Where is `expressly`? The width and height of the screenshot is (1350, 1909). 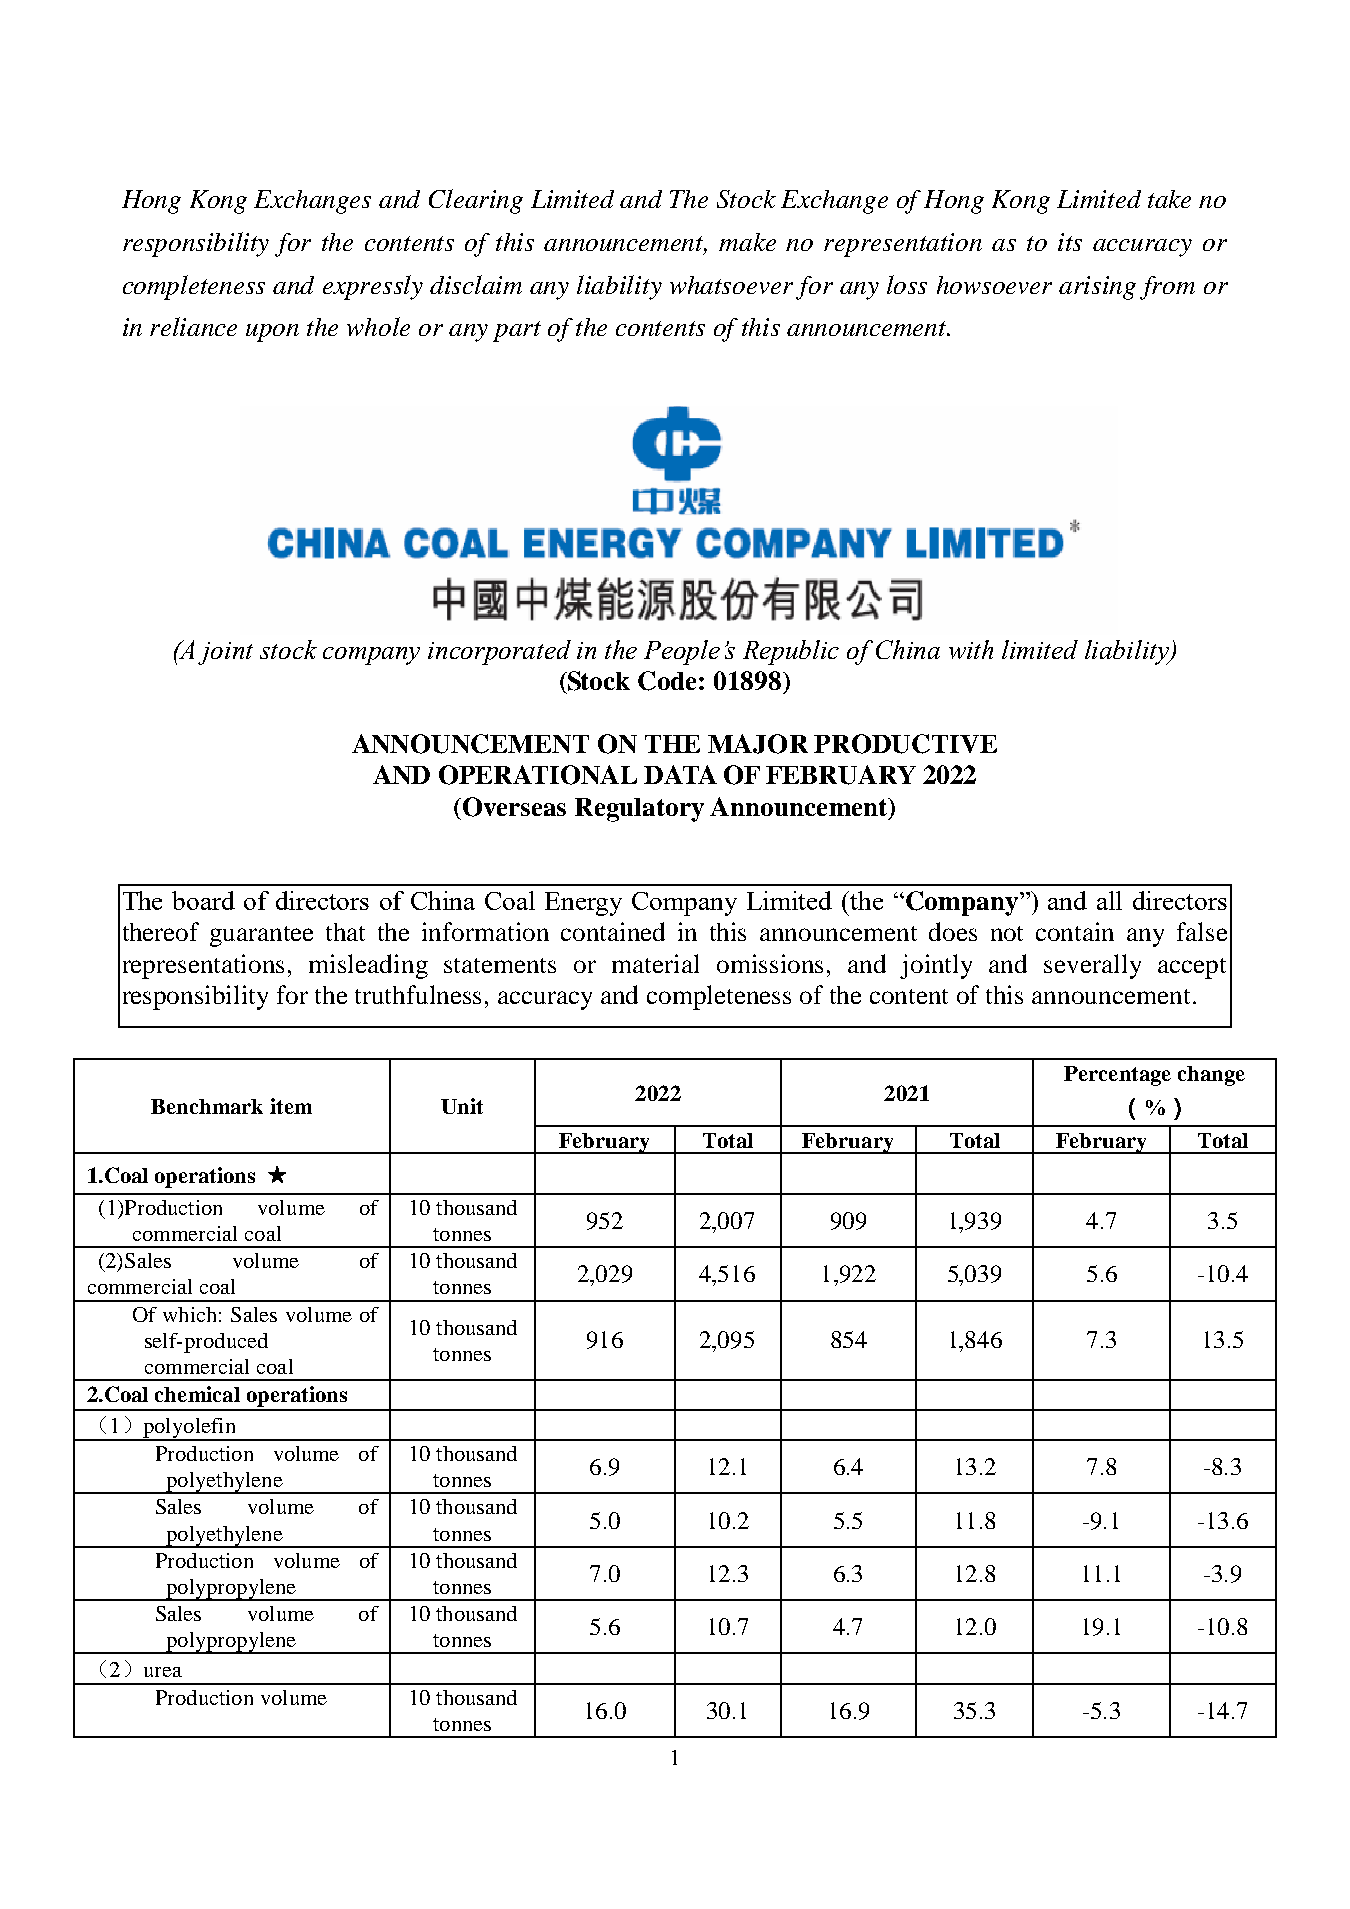 expressly is located at coordinates (373, 287).
